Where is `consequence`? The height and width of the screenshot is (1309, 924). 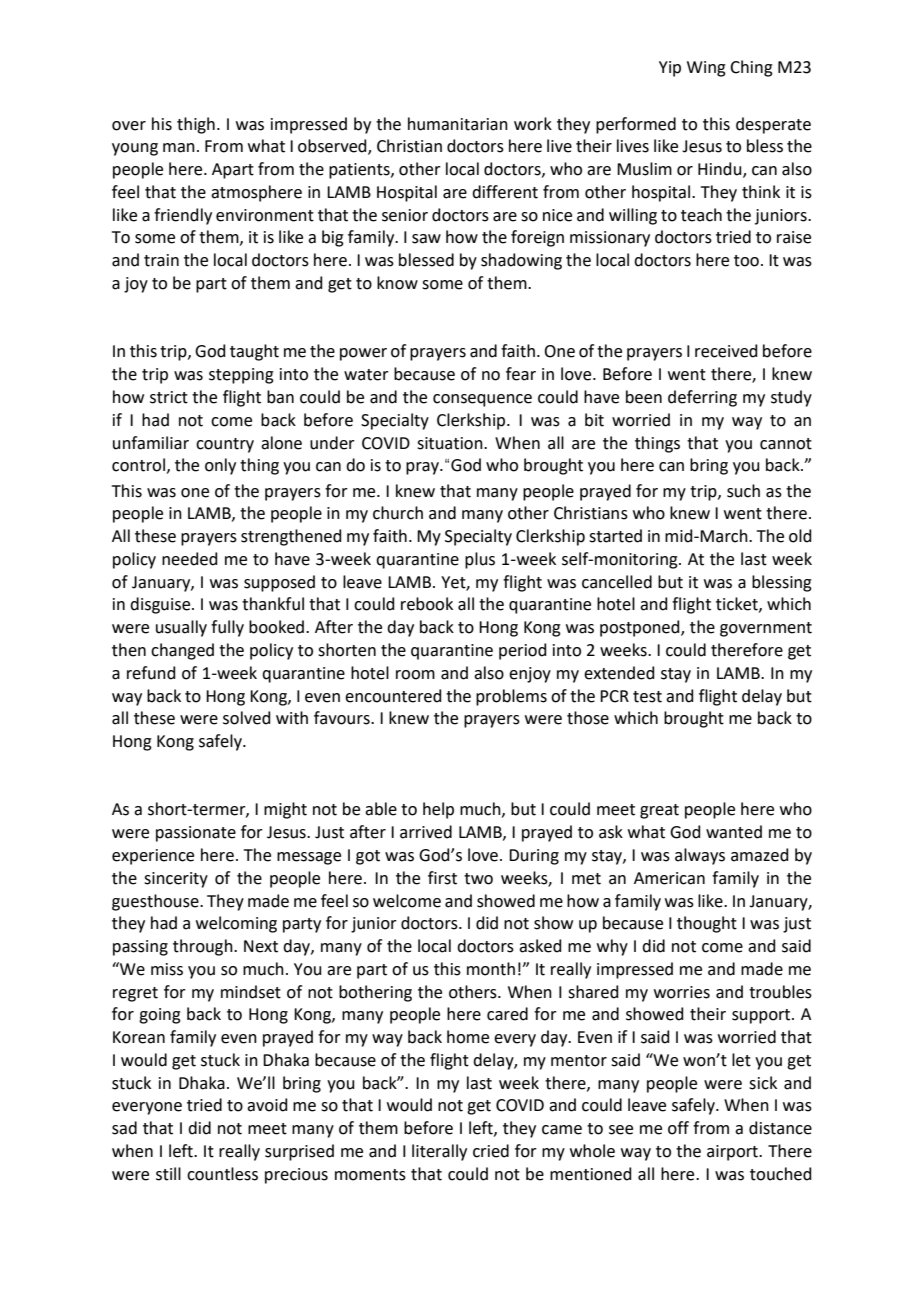 consequence is located at coordinates (482, 400).
